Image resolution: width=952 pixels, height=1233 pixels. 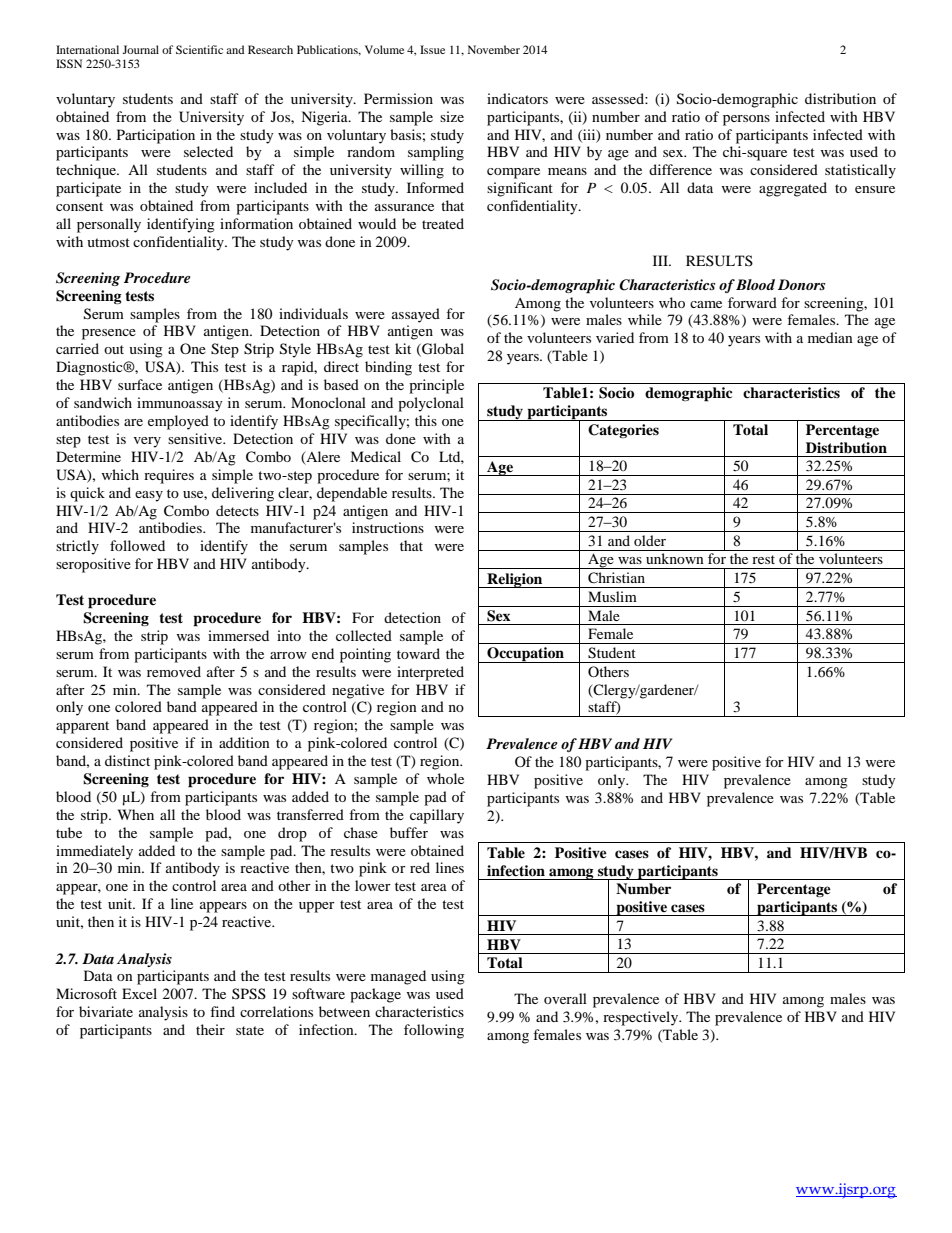 I want to click on Excel, so click(x=139, y=993).
